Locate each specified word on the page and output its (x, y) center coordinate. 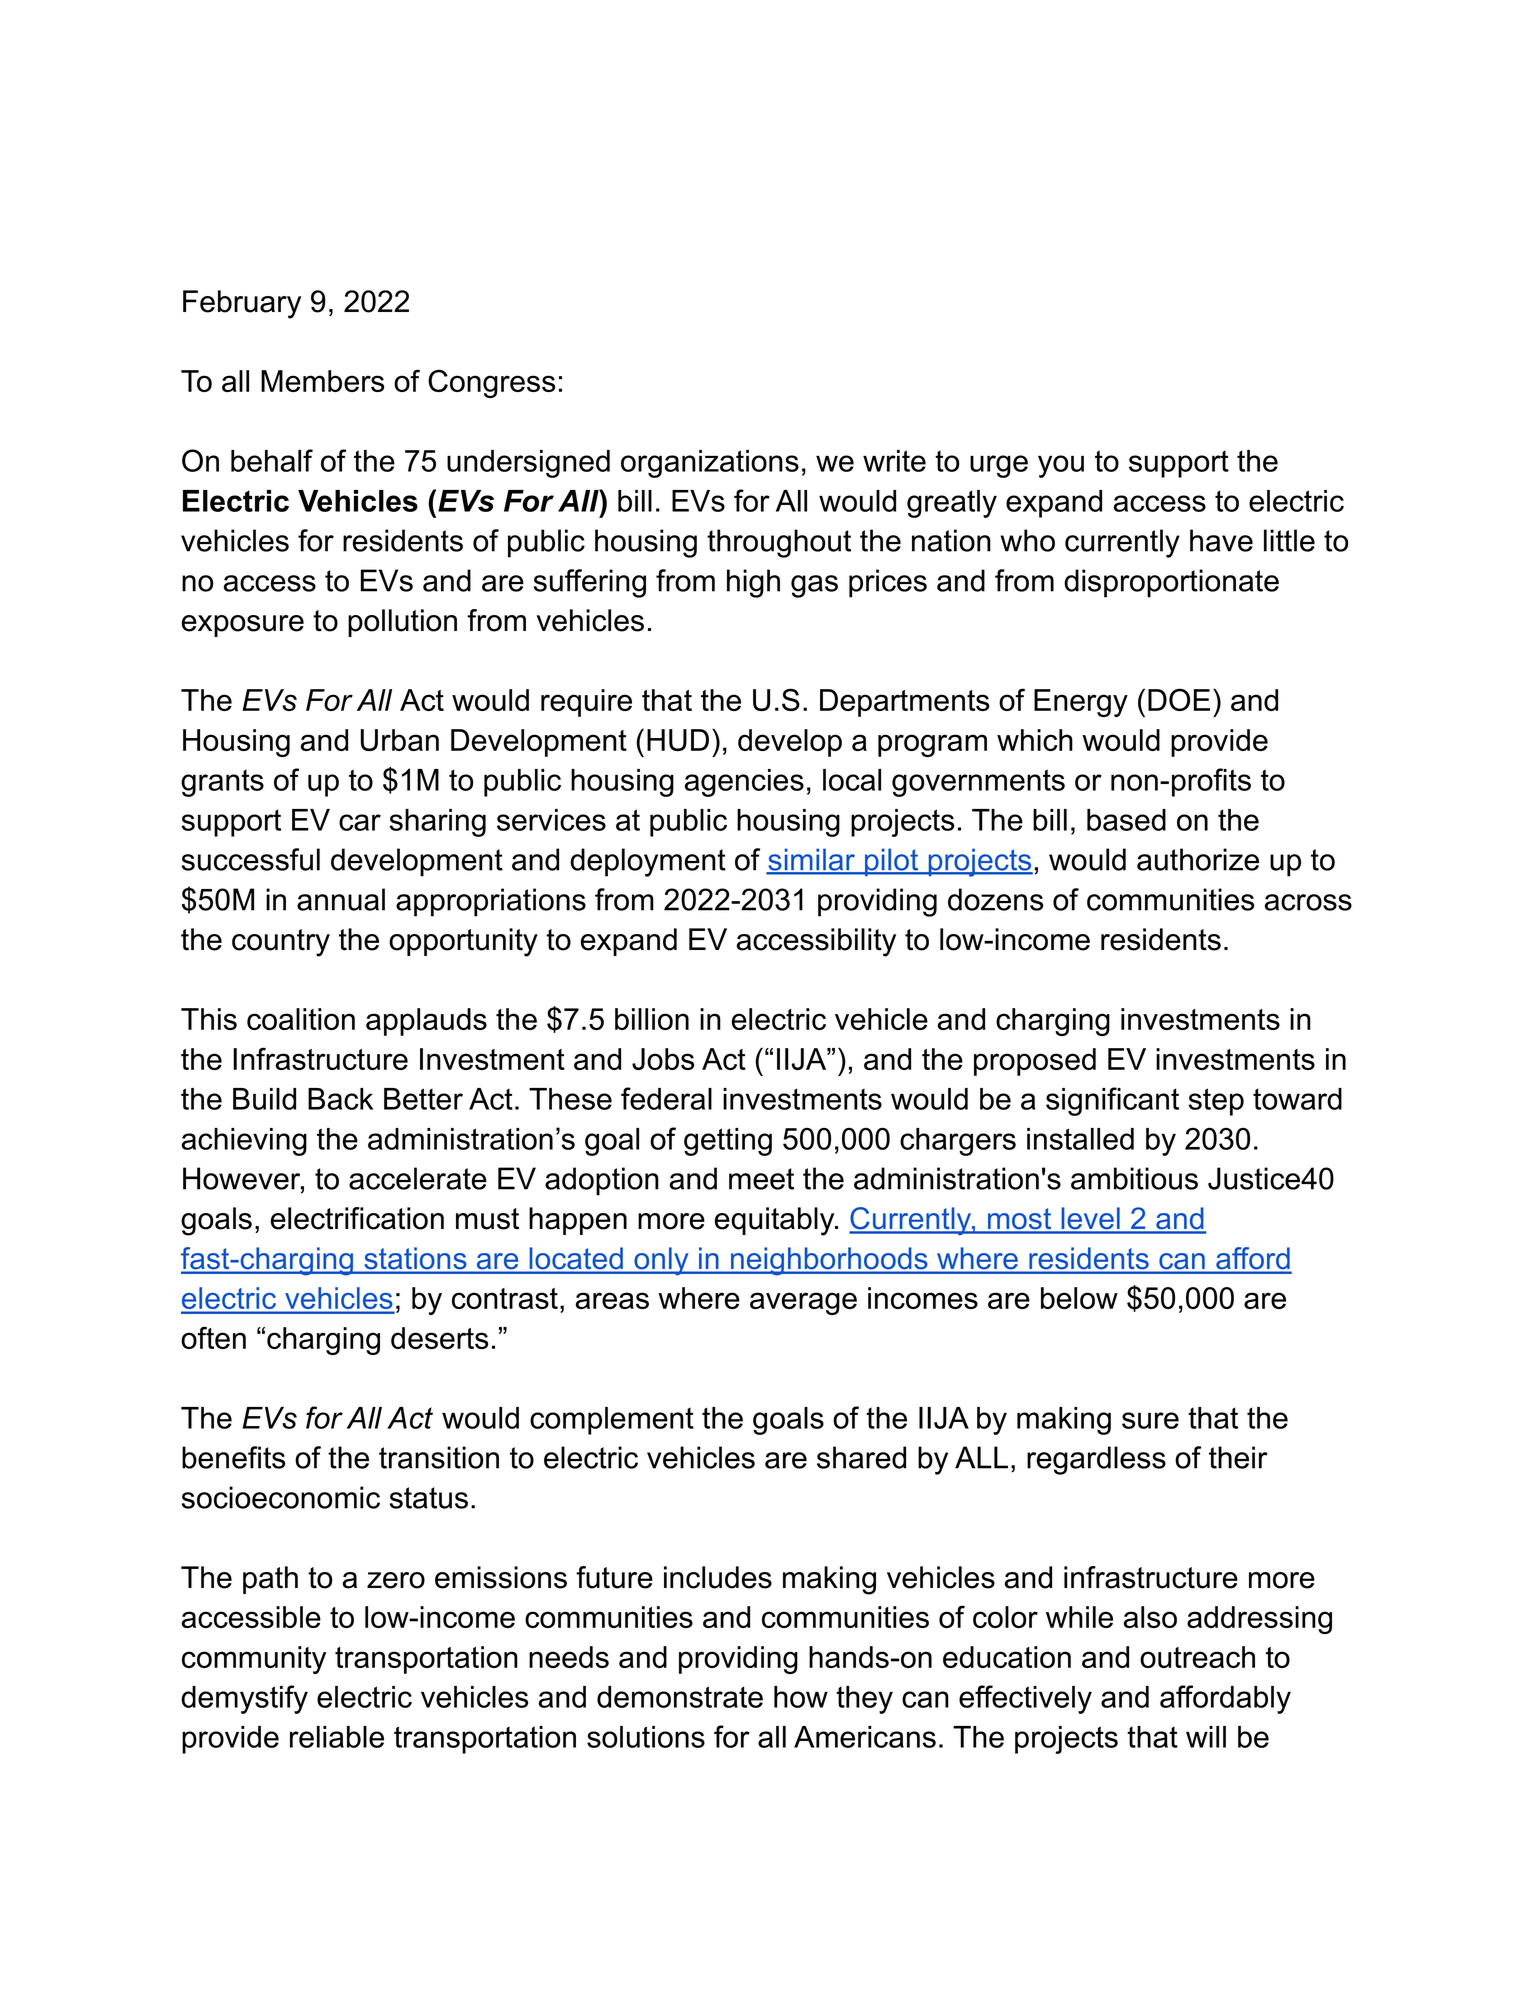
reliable (337, 1737)
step (1216, 1102)
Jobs (663, 1059)
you (1061, 466)
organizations (710, 464)
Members (322, 381)
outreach (1197, 1657)
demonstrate (680, 1697)
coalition (301, 1019)
